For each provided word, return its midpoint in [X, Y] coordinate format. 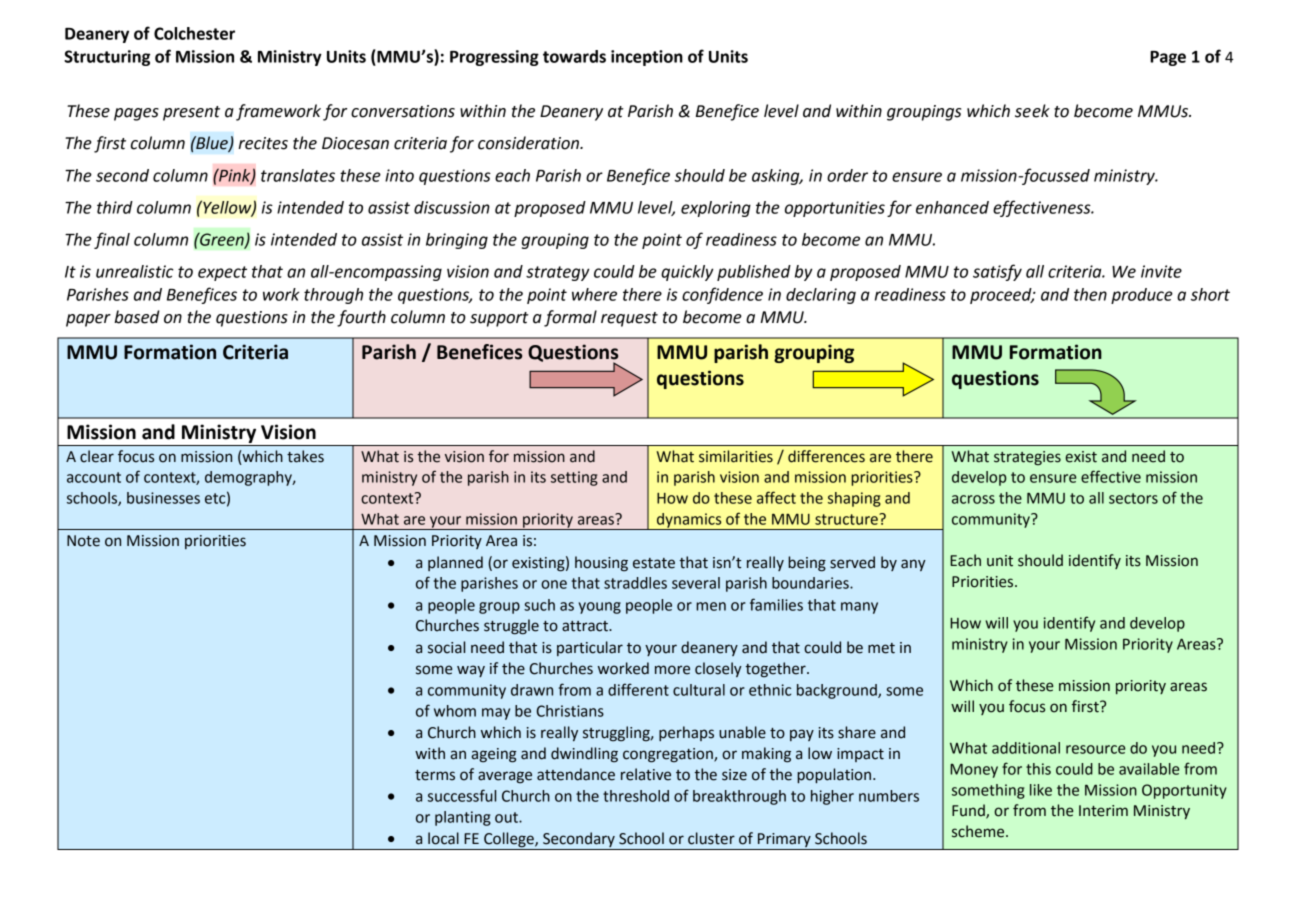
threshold [636, 796]
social [446, 647]
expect [222, 273]
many [859, 608]
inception [647, 58]
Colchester [194, 33]
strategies [1027, 458]
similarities [736, 456]
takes [305, 456]
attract [586, 626]
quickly [687, 273]
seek [1032, 111]
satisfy [997, 272]
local [443, 838]
